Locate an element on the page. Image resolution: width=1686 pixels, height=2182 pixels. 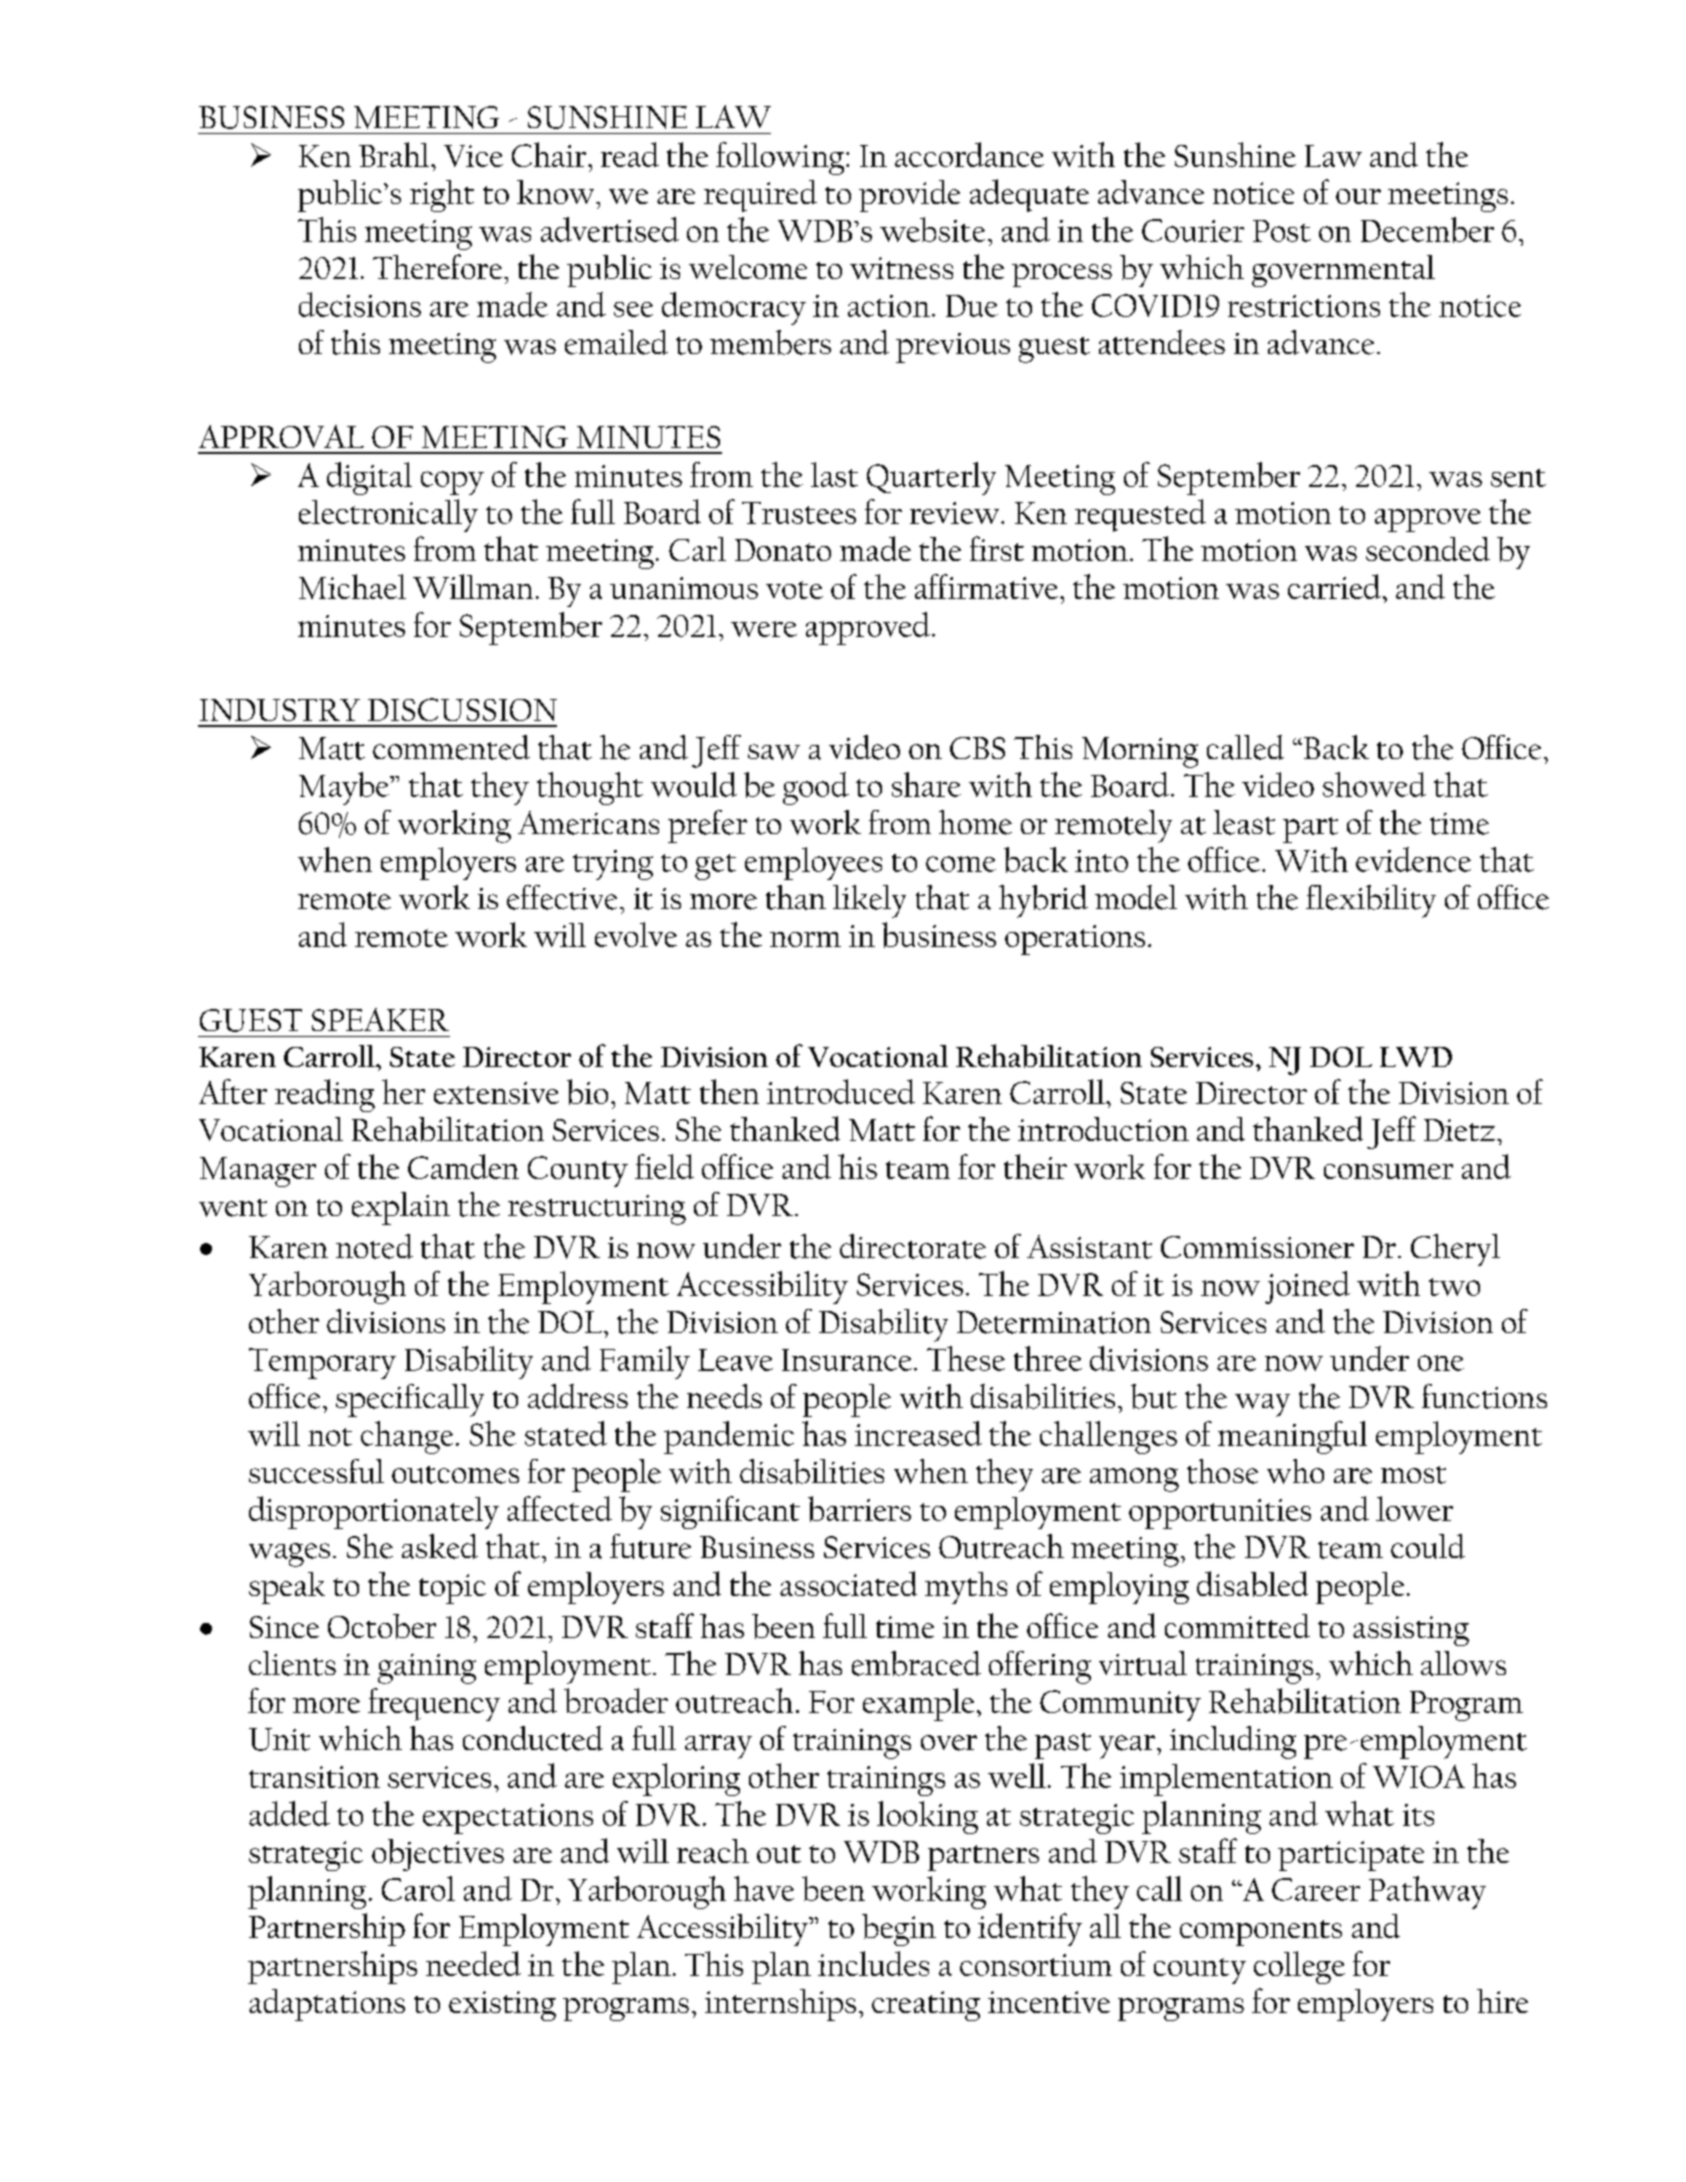
right is located at coordinates (442, 196).
